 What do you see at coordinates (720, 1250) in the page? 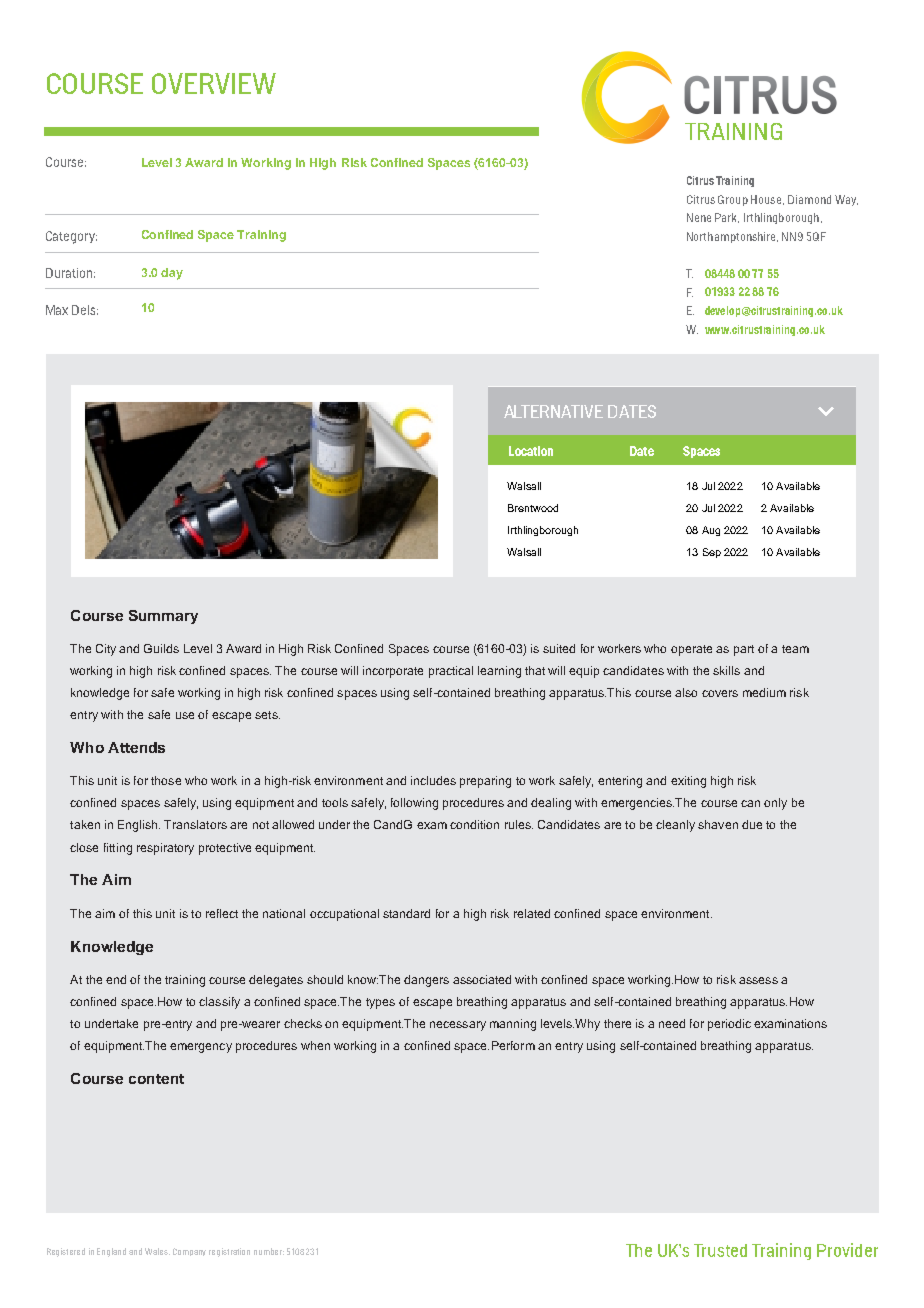
I see `Trusted` at bounding box center [720, 1250].
